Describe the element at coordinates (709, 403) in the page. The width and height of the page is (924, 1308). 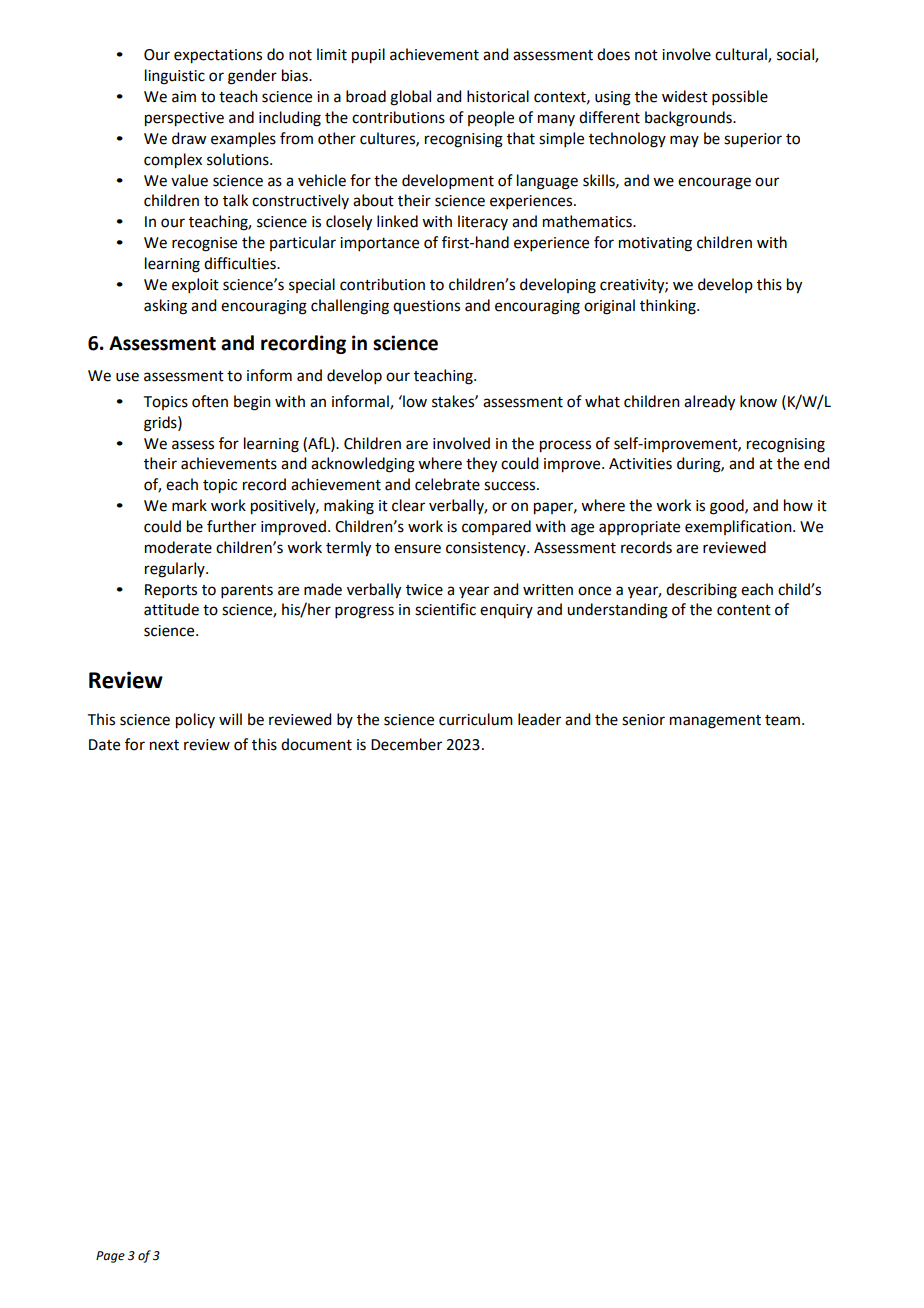
I see `already` at that location.
